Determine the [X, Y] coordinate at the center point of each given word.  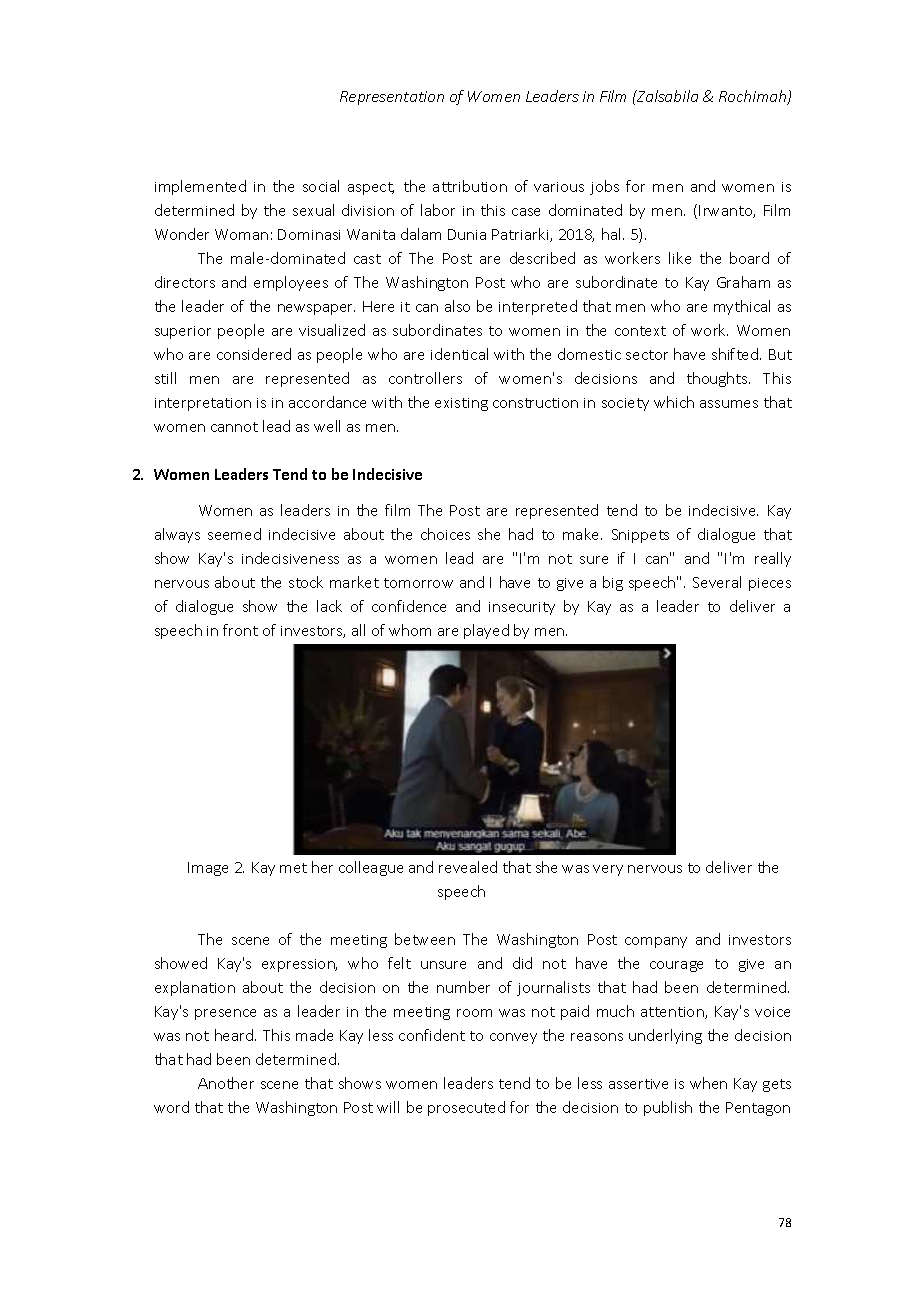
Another [226, 1083]
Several [717, 582]
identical [459, 354]
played [486, 631]
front [240, 630]
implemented [200, 187]
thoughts [718, 379]
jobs [604, 187]
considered [254, 354]
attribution [470, 186]
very [608, 870]
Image [208, 869]
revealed [468, 867]
